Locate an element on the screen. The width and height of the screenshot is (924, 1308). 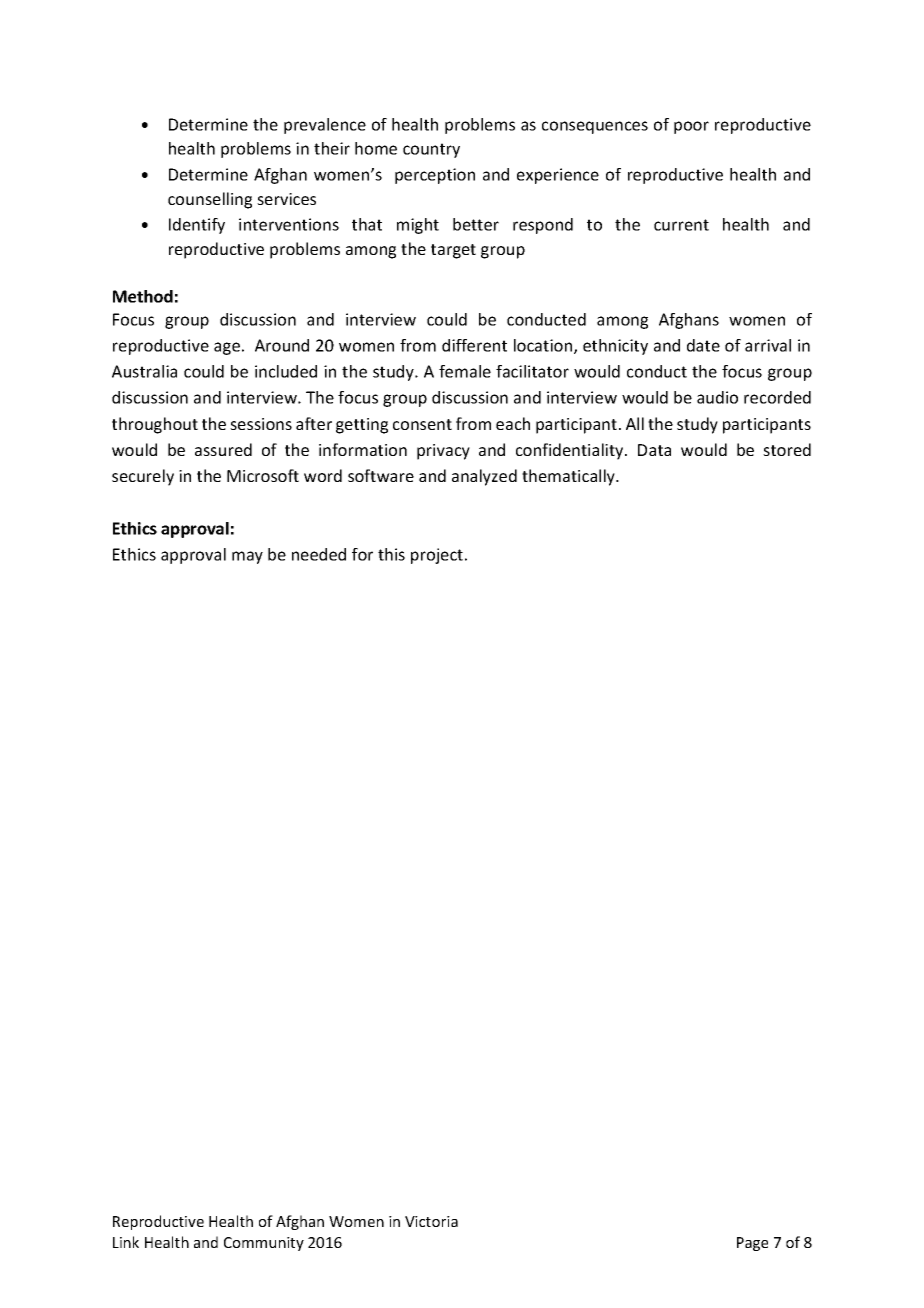
consent is located at coordinates (422, 424).
